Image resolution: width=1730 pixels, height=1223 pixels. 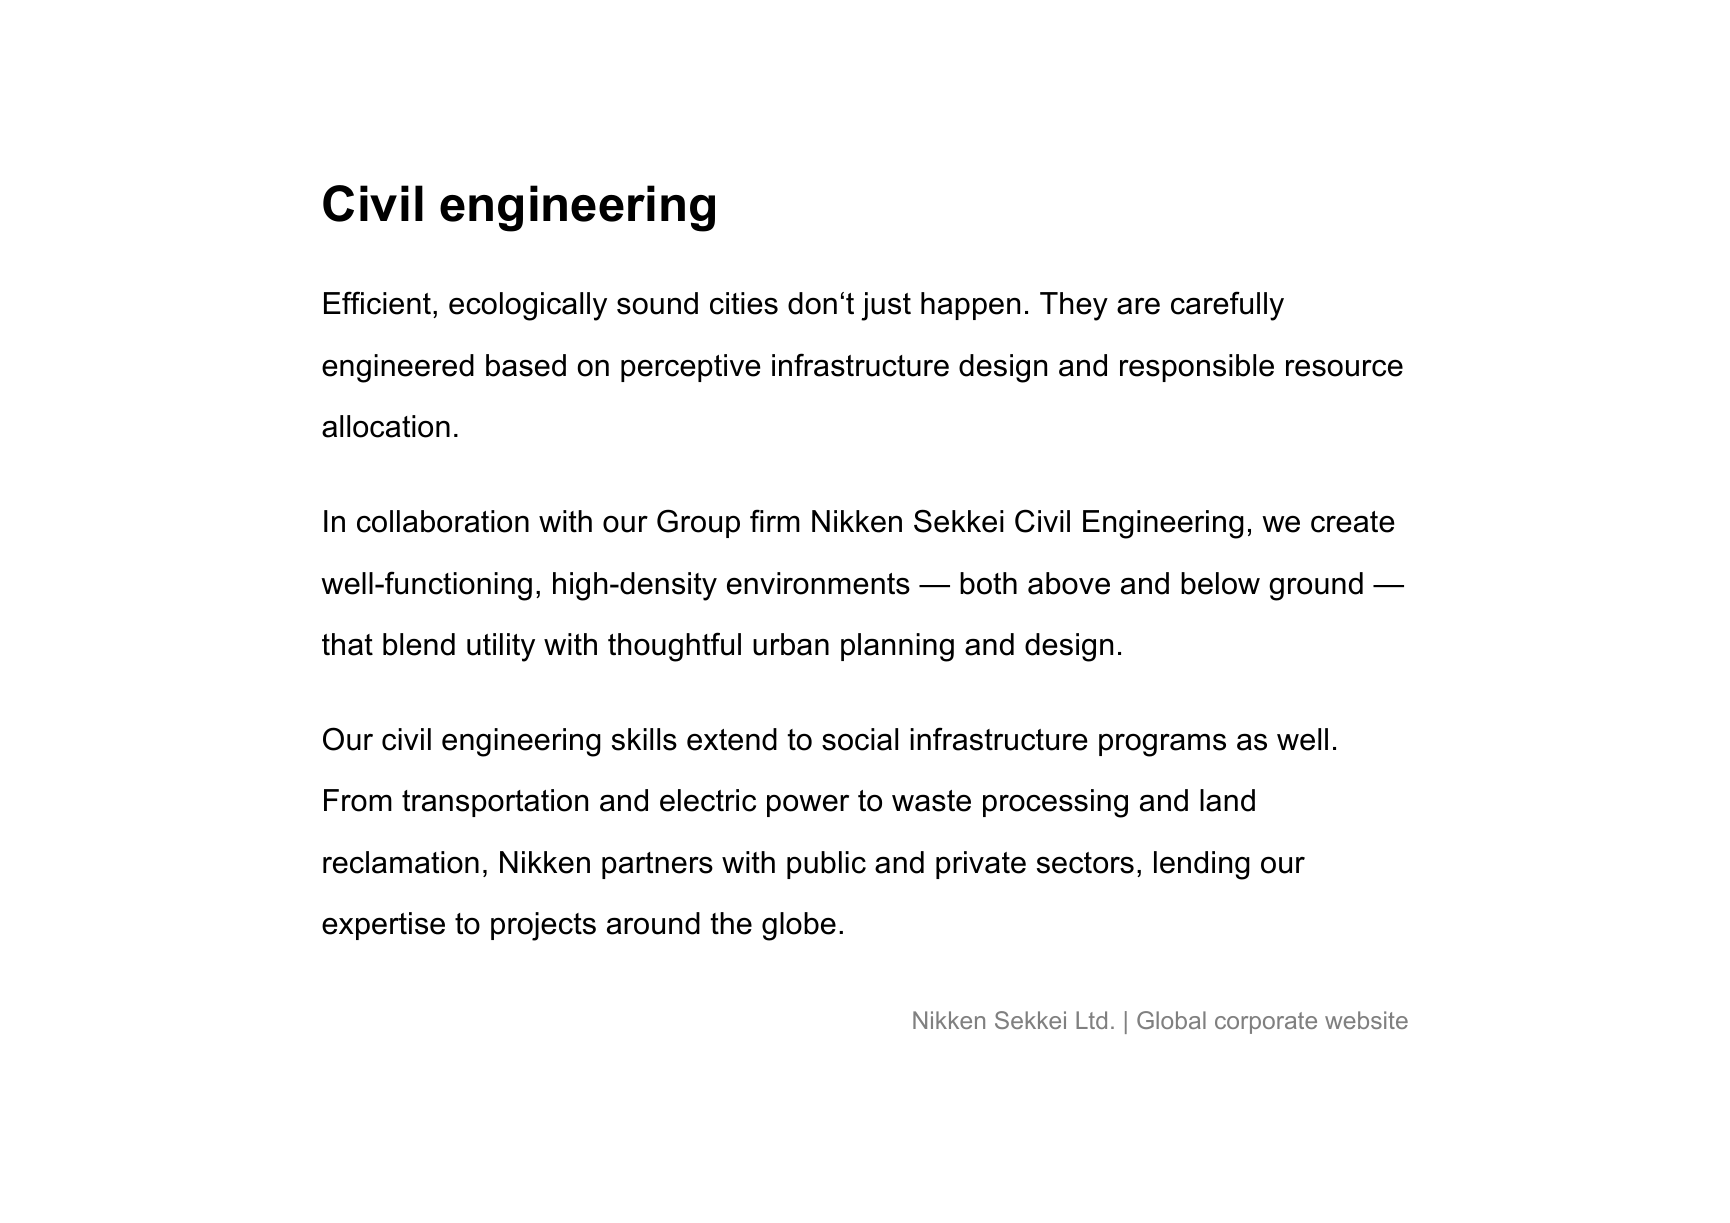 I want to click on planning, so click(x=897, y=647).
